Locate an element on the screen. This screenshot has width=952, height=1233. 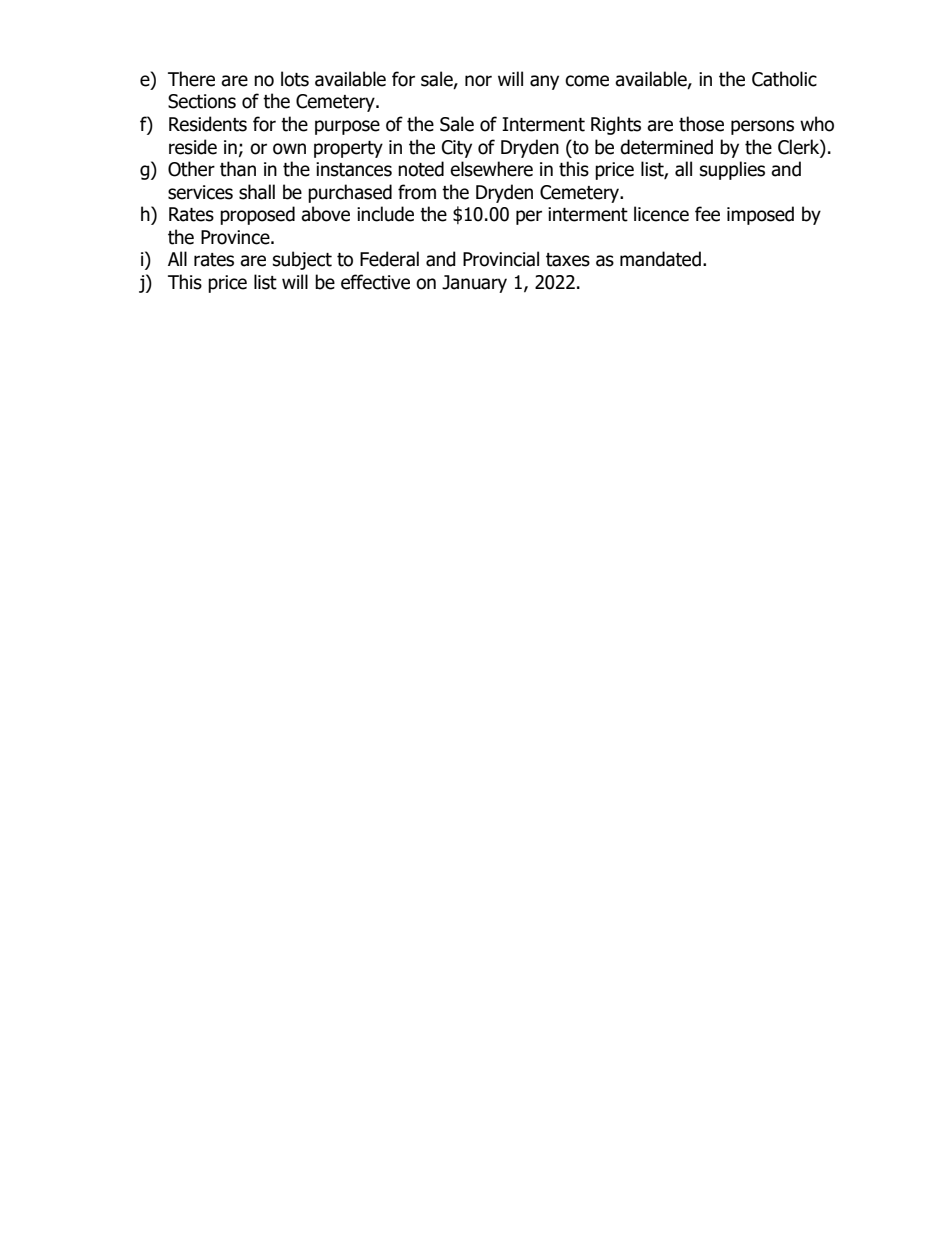
subject is located at coordinates (302, 260).
